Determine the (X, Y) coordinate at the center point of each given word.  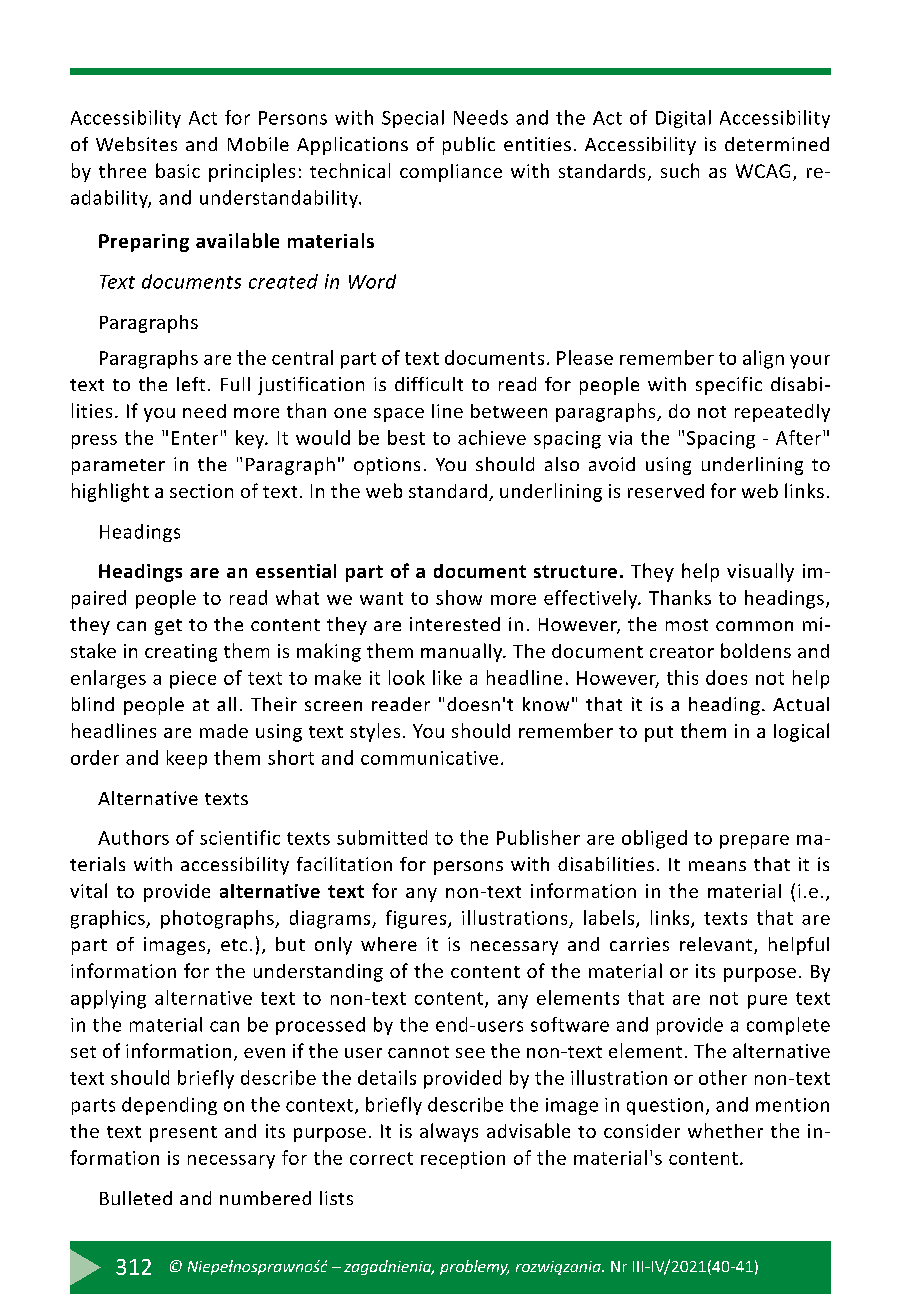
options (387, 466)
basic (178, 170)
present (183, 1134)
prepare (754, 842)
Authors (133, 837)
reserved (666, 491)
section (201, 491)
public (469, 146)
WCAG (763, 171)
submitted (382, 837)
